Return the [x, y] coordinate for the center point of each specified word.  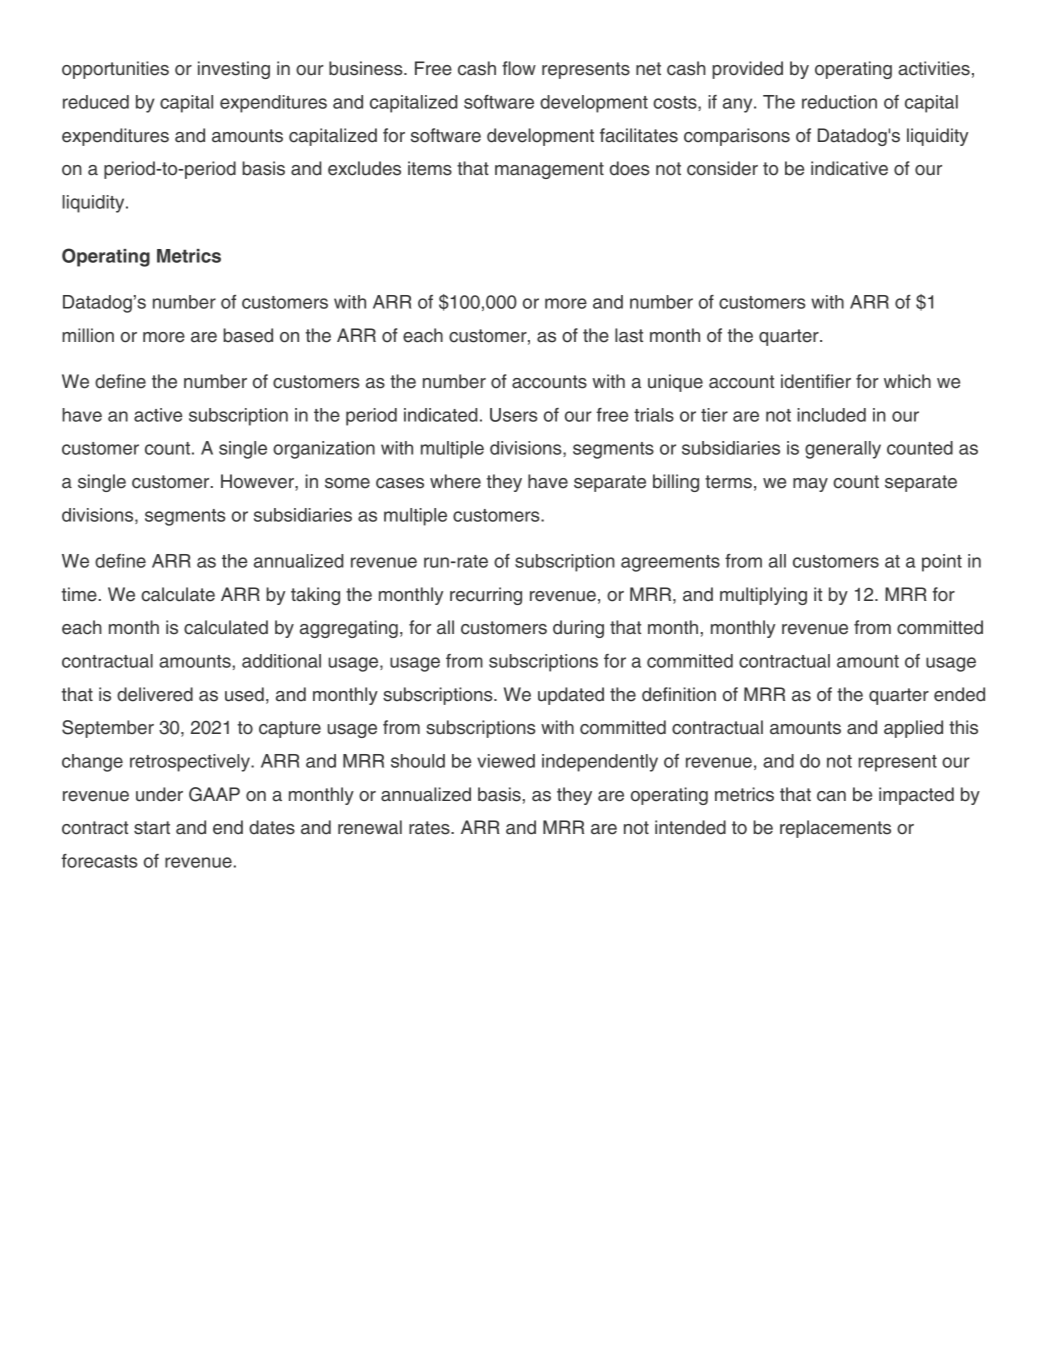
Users [514, 415]
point [942, 563]
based [248, 335]
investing [234, 70]
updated [571, 696]
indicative [849, 168]
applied [913, 729]
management [549, 170]
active [158, 415]
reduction [839, 102]
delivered [155, 694]
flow [519, 68]
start [152, 828]
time [79, 594]
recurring [486, 596]
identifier [816, 381]
